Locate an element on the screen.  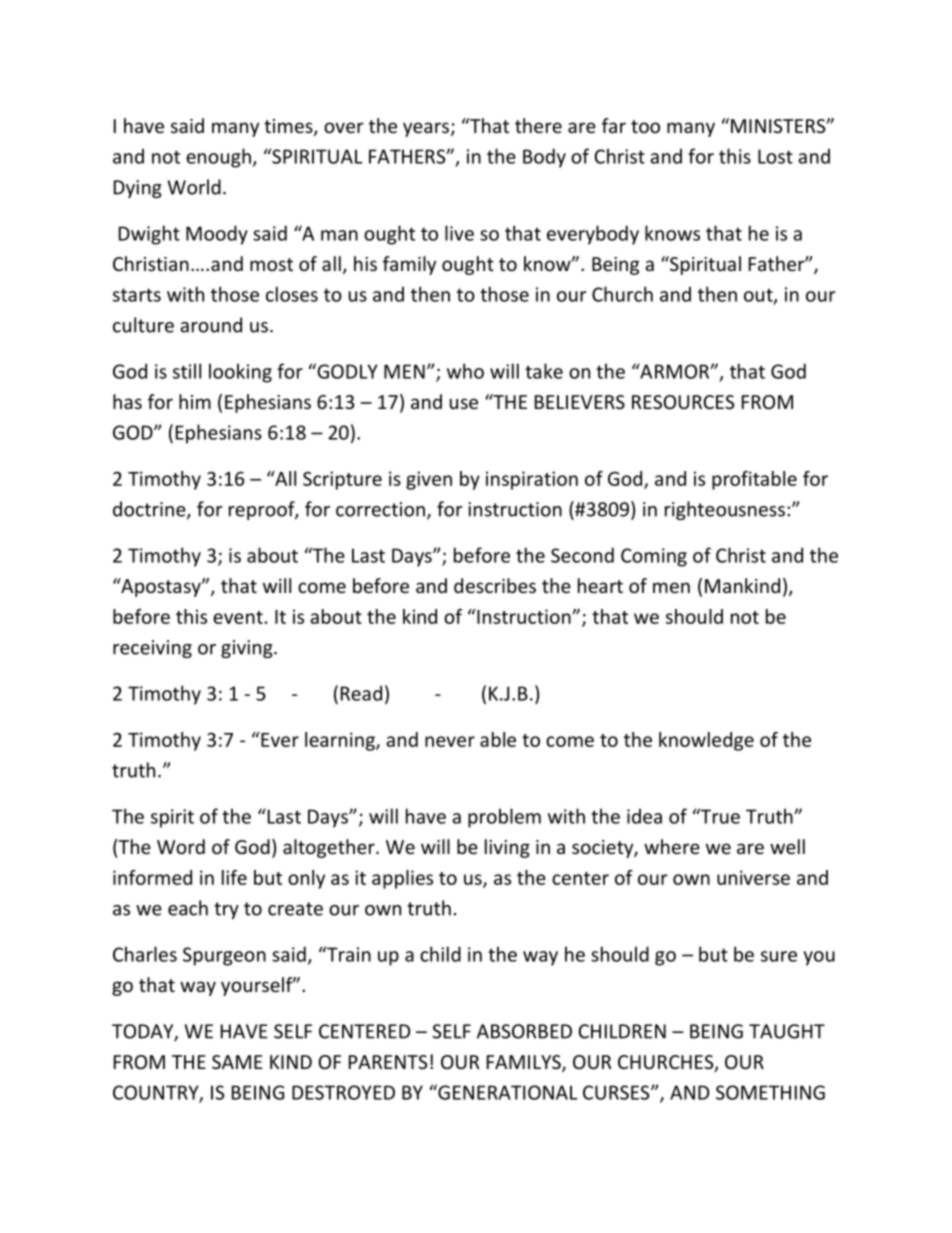
Coming is located at coordinates (654, 557).
